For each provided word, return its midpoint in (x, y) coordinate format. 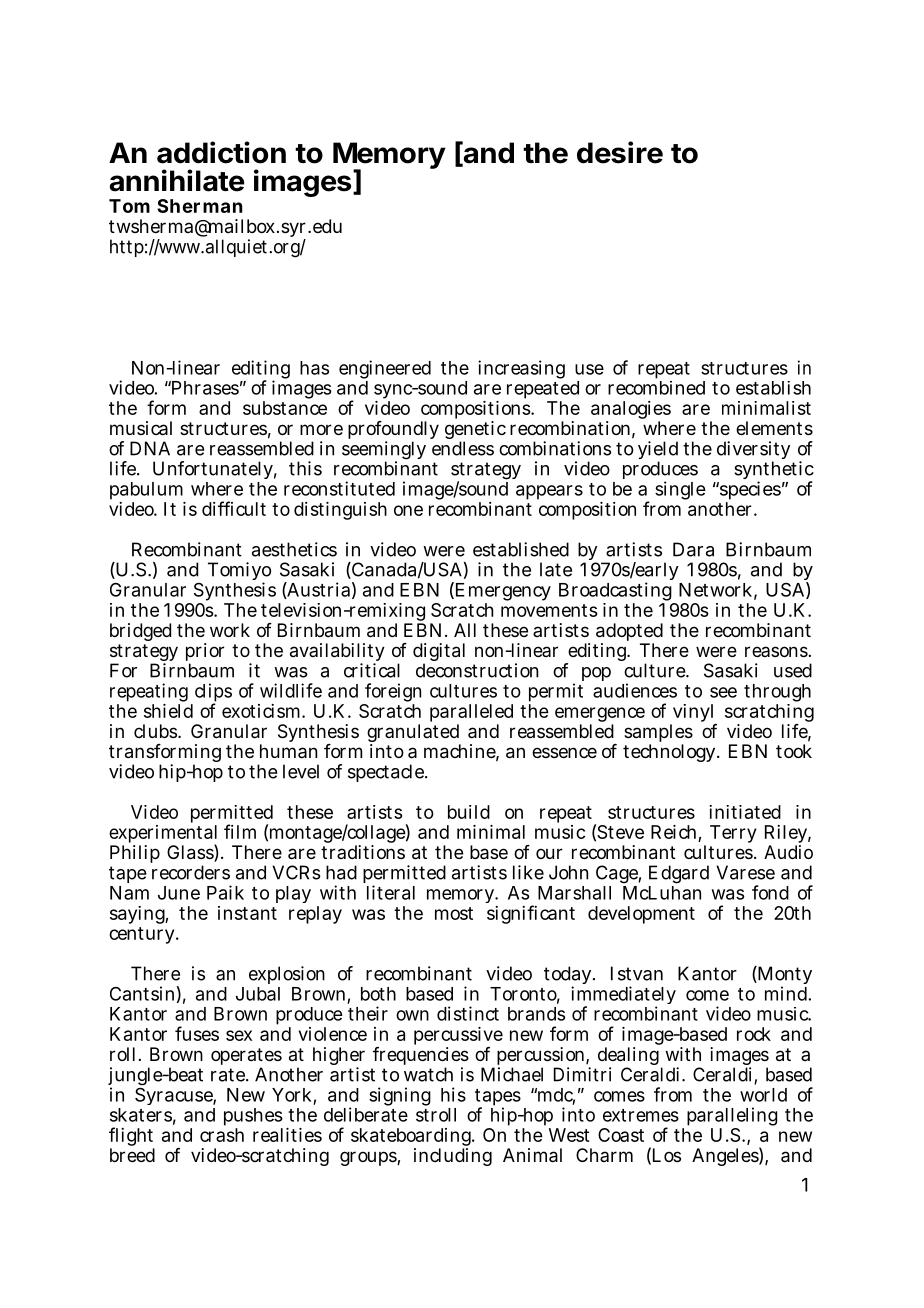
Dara (693, 549)
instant (247, 913)
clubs (156, 731)
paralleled (471, 714)
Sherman (199, 206)
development (641, 915)
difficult (234, 508)
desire (620, 152)
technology (671, 753)
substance (285, 408)
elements (774, 428)
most (454, 913)
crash (222, 1135)
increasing (521, 369)
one (408, 510)
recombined (656, 386)
